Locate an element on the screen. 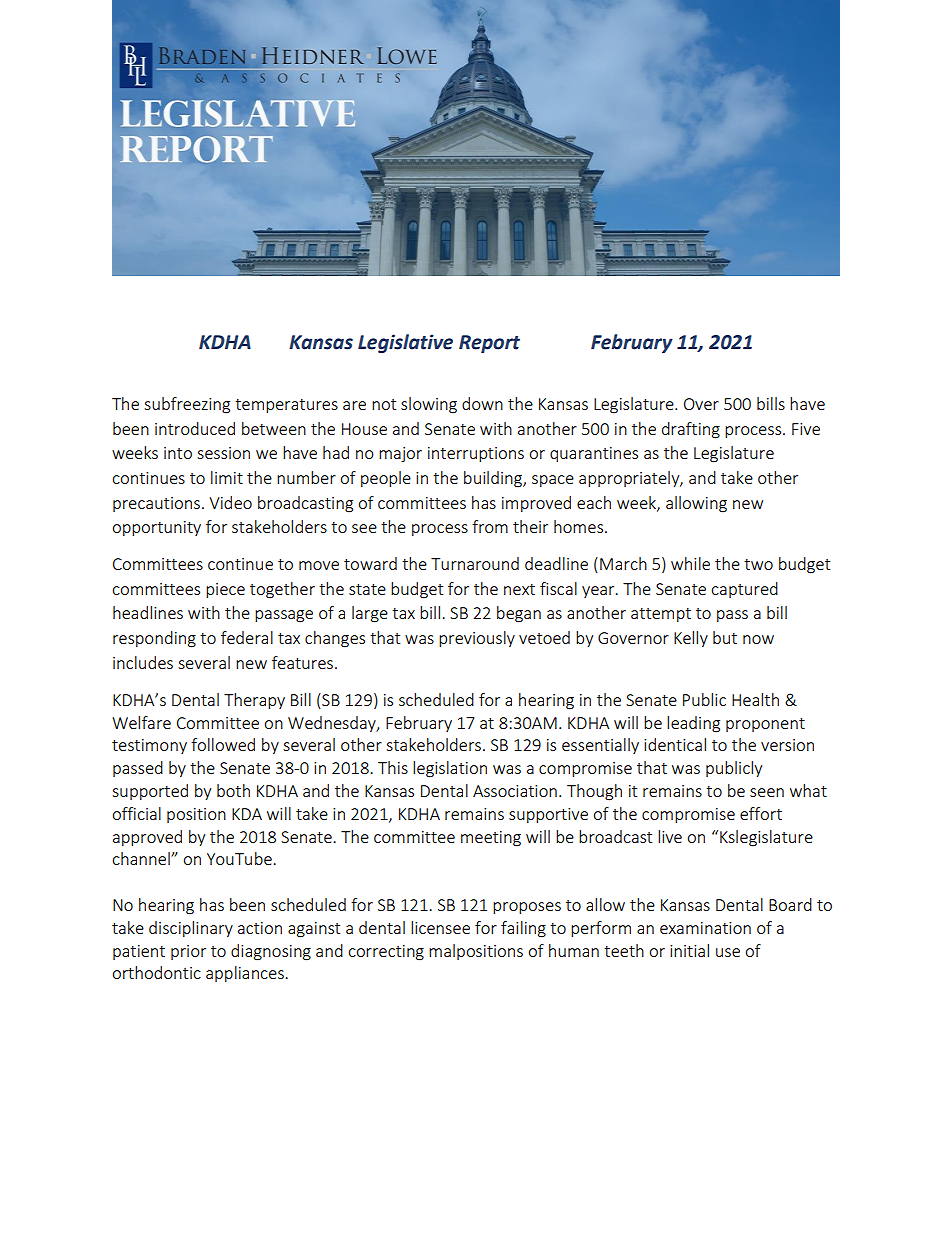 This screenshot has width=952, height=1233. but is located at coordinates (725, 637).
